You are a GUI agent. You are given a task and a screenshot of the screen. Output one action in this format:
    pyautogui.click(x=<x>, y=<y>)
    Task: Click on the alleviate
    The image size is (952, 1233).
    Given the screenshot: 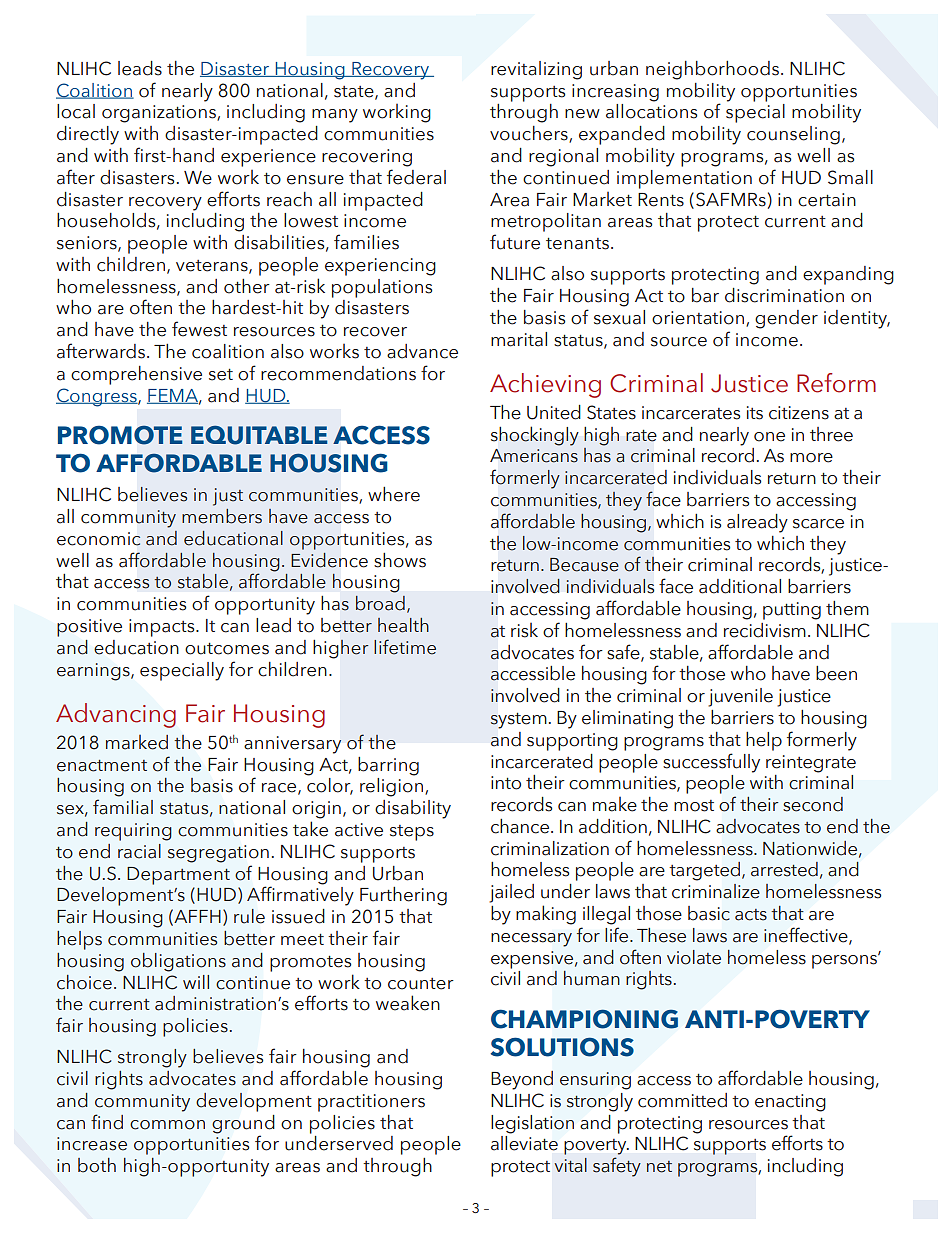 What is the action you would take?
    pyautogui.click(x=524, y=1143)
